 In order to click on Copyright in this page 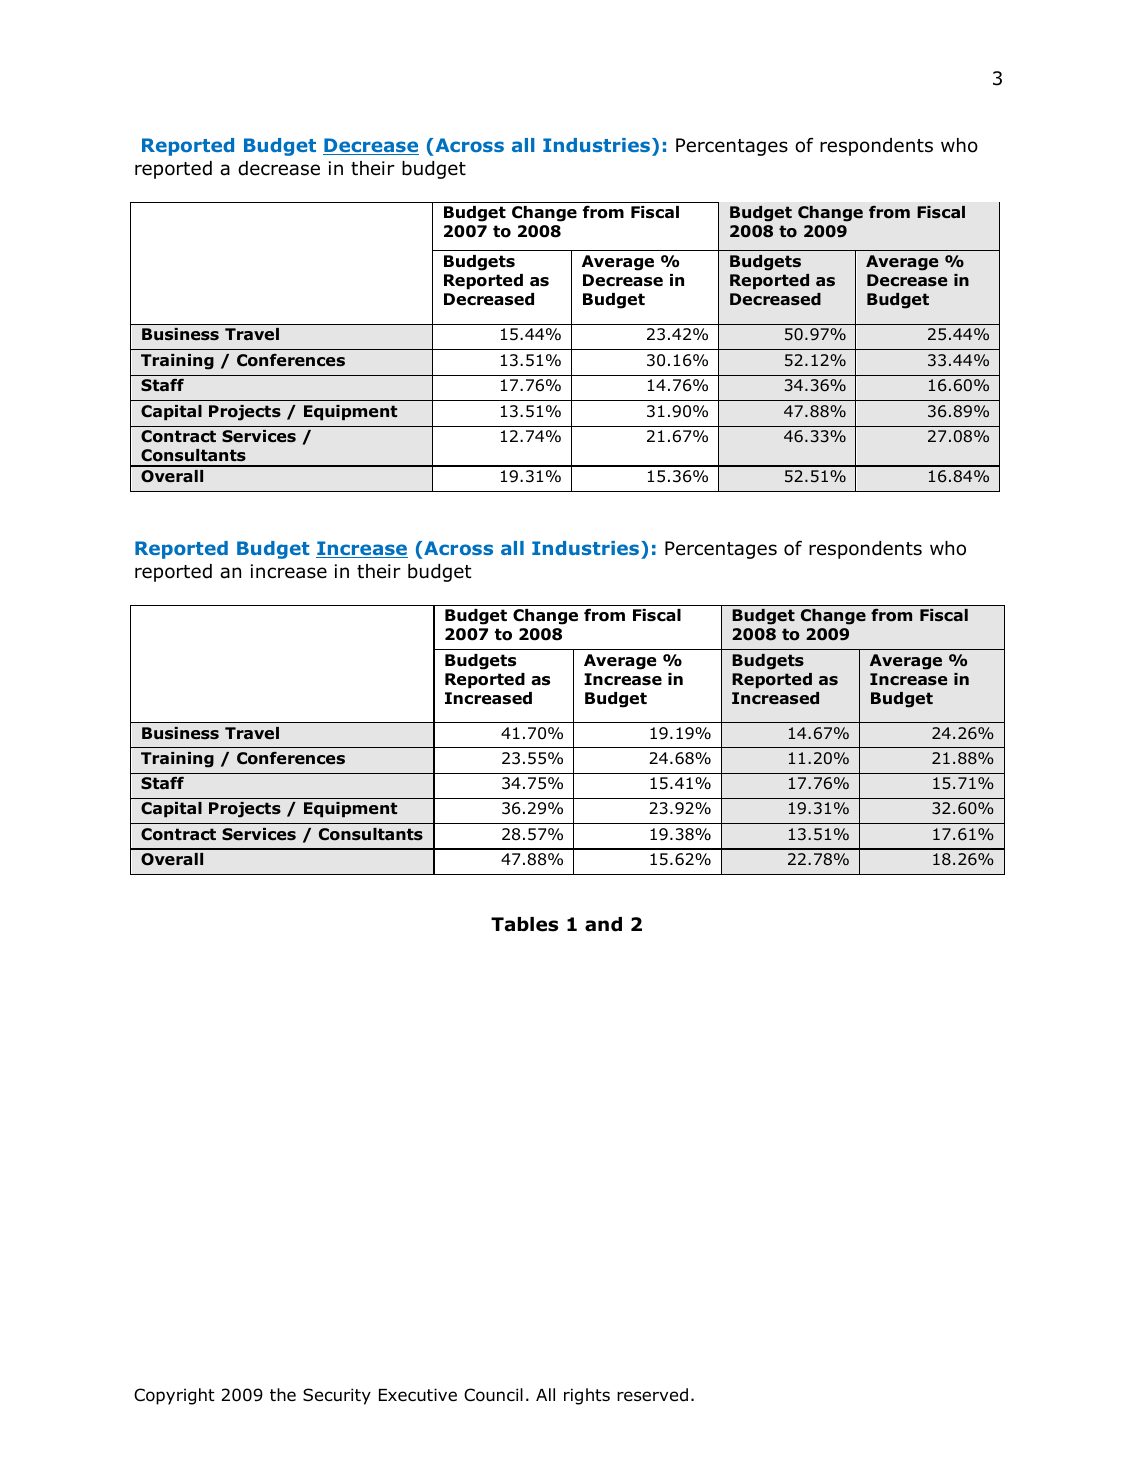, I will do `click(174, 1396)`.
